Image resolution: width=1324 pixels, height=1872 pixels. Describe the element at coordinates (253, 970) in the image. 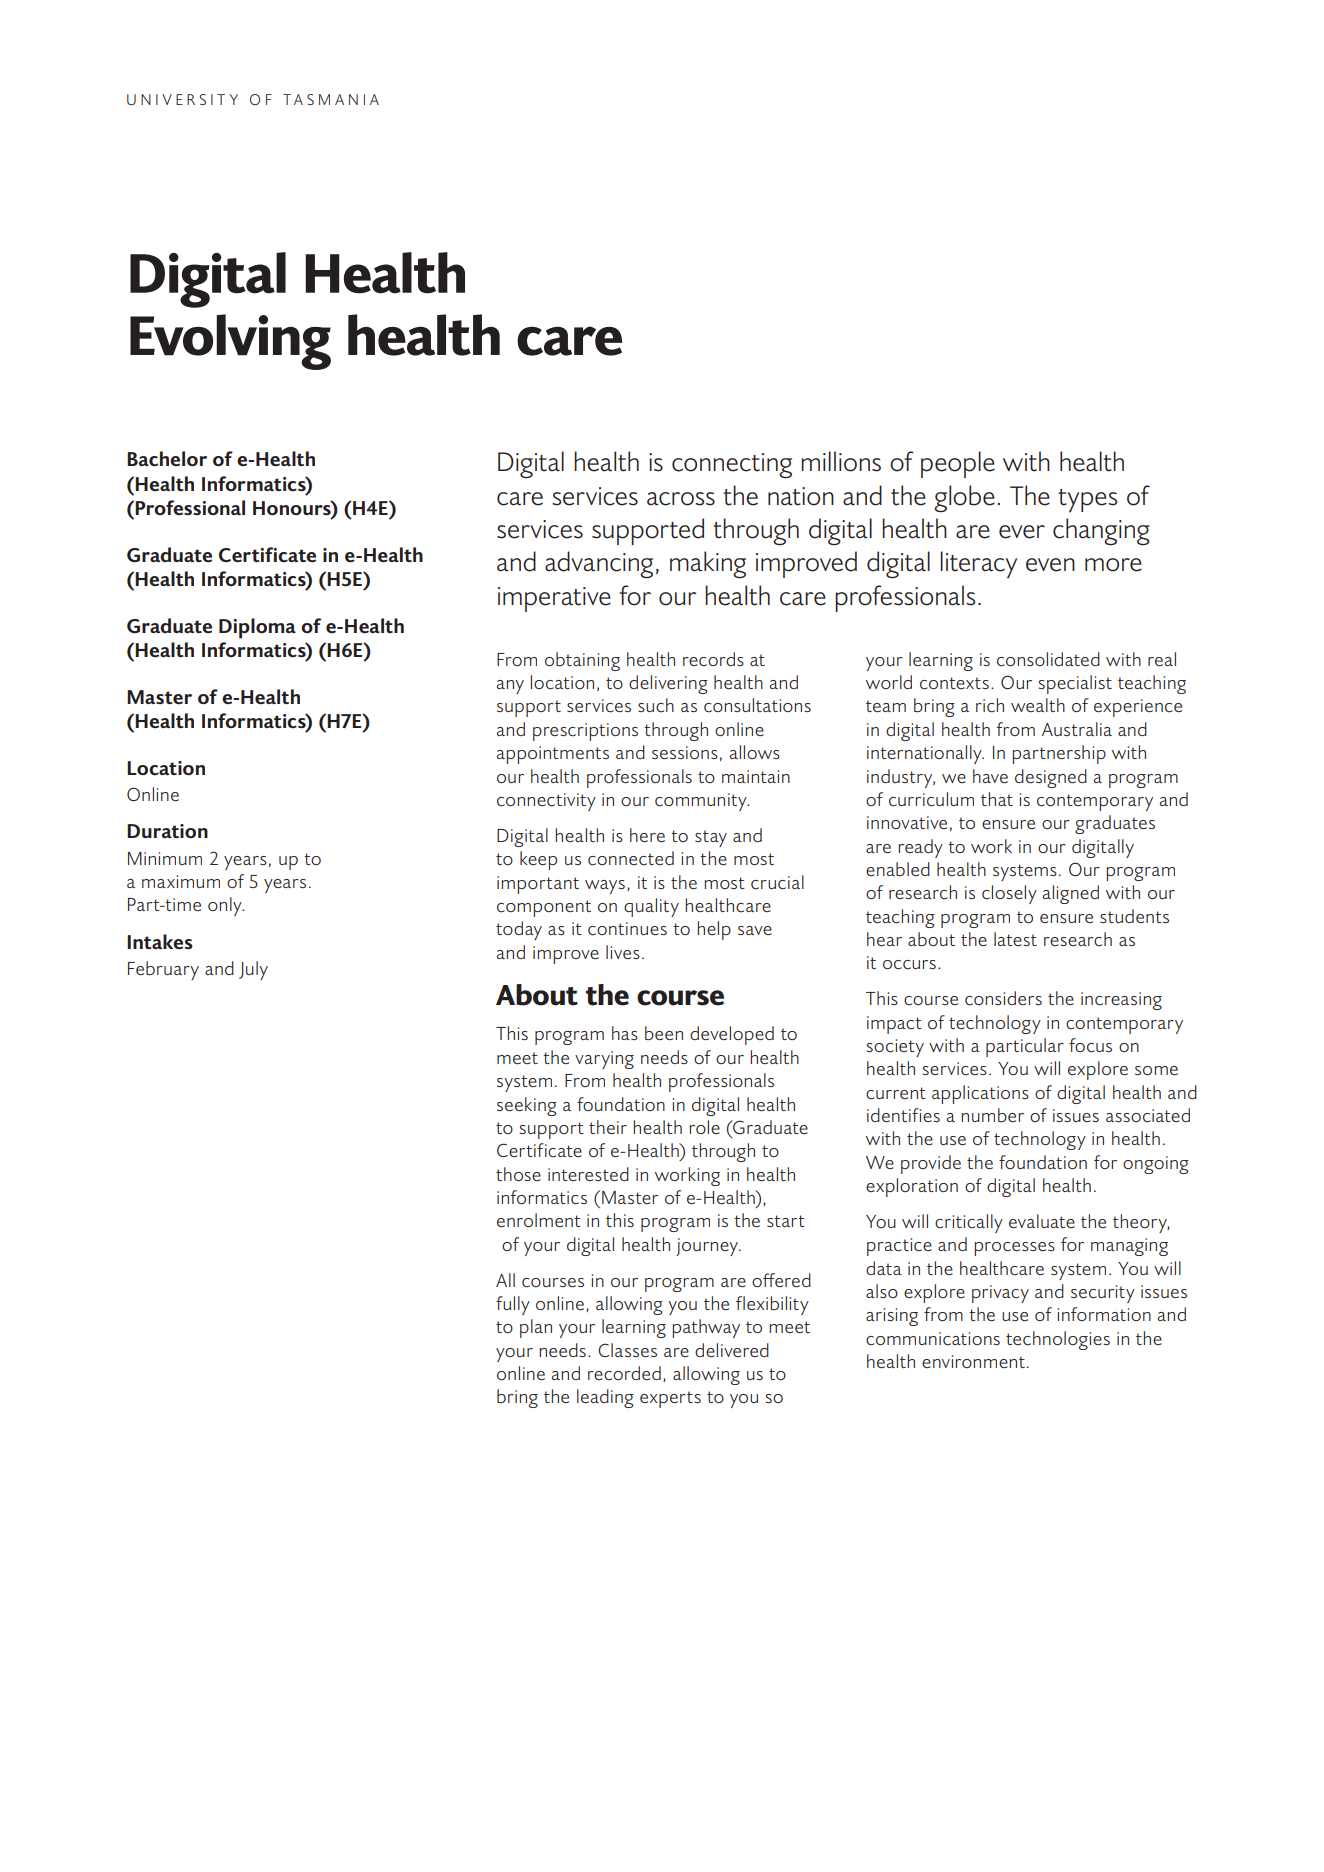

I see `July` at that location.
